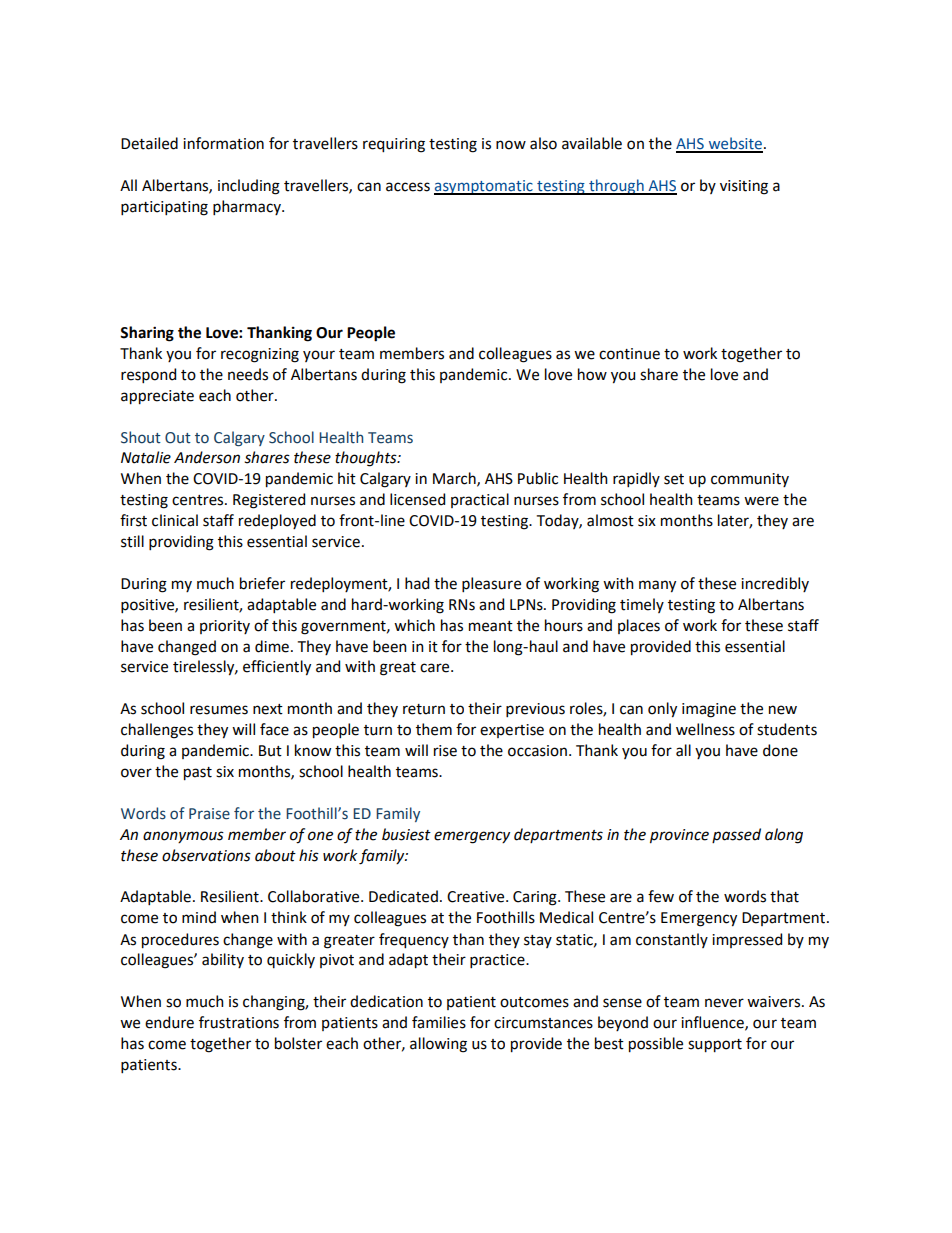  What do you see at coordinates (736, 835) in the document?
I see `passed` at bounding box center [736, 835].
